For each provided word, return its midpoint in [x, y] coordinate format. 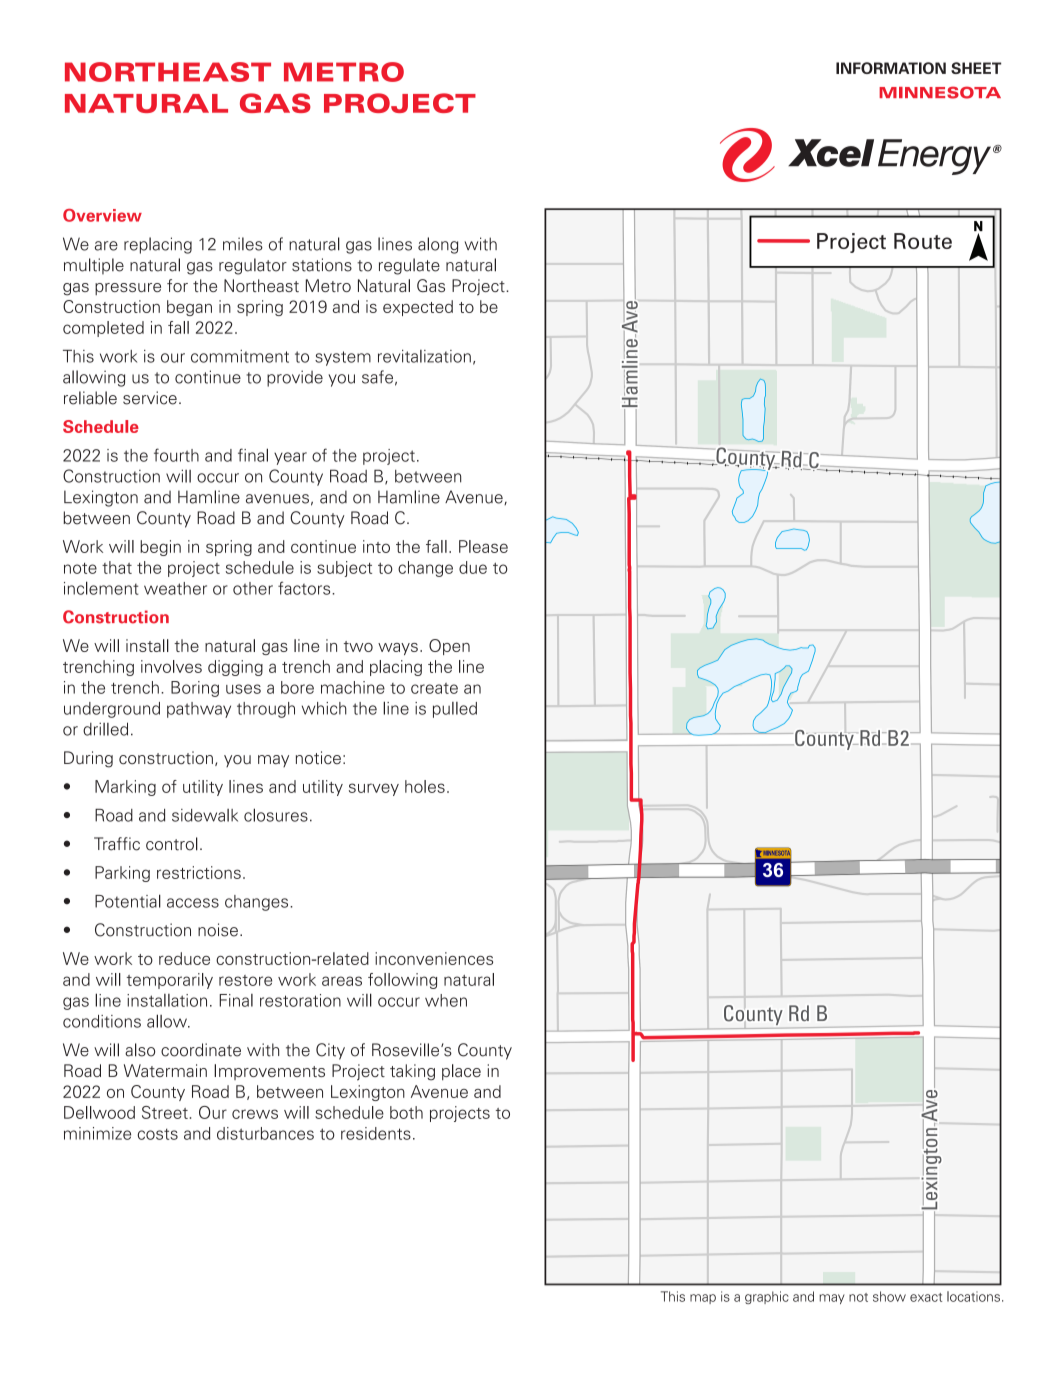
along [438, 245]
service [150, 398]
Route [923, 241]
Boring [195, 689]
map [703, 1299]
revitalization [424, 356]
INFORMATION [891, 68]
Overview [102, 215]
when [446, 1000]
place [461, 1072]
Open [449, 647]
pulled [455, 710]
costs [157, 1134]
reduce [184, 958]
